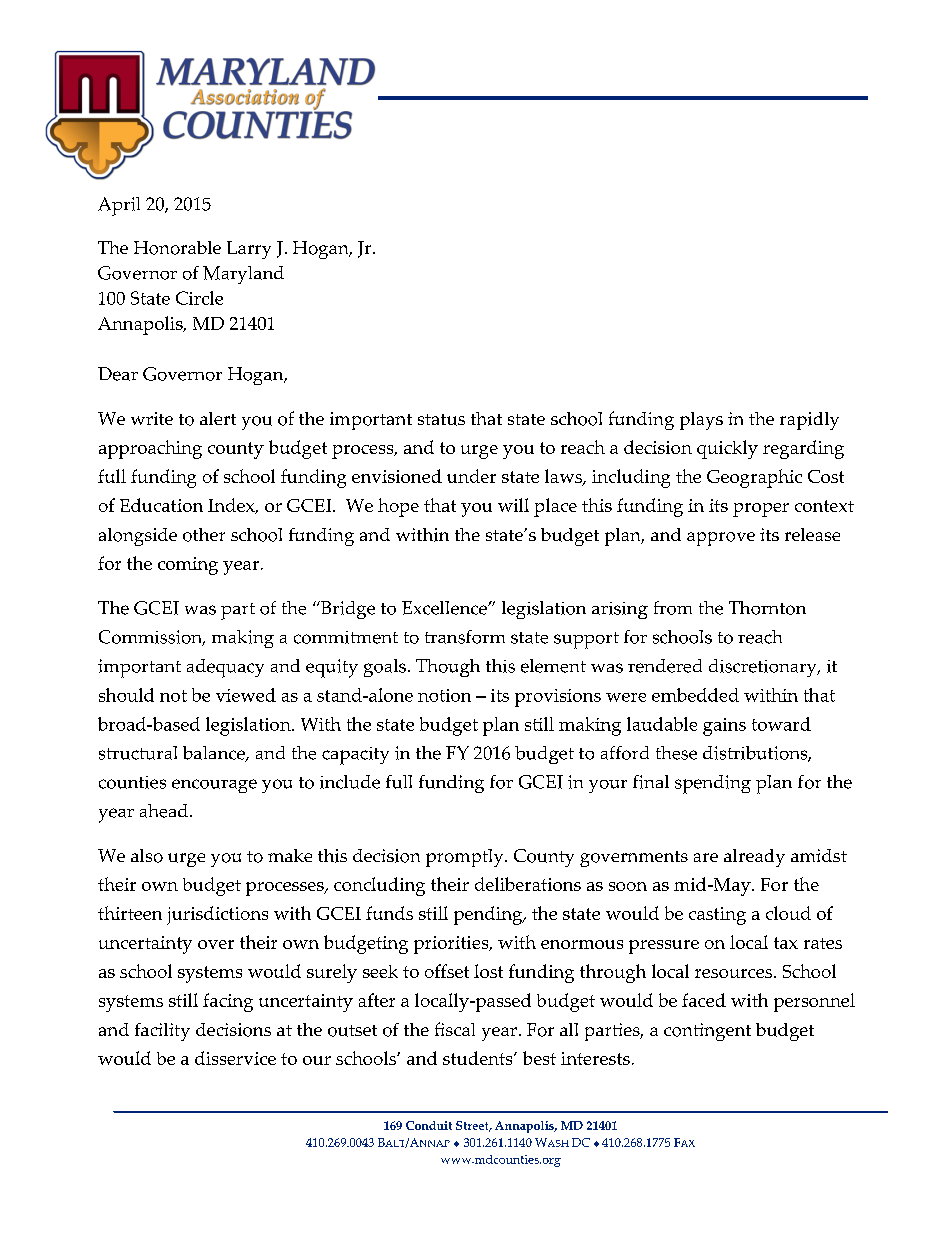 The image size is (952, 1233). Describe the element at coordinates (235, 1058) in the document. I see `disservice` at that location.
